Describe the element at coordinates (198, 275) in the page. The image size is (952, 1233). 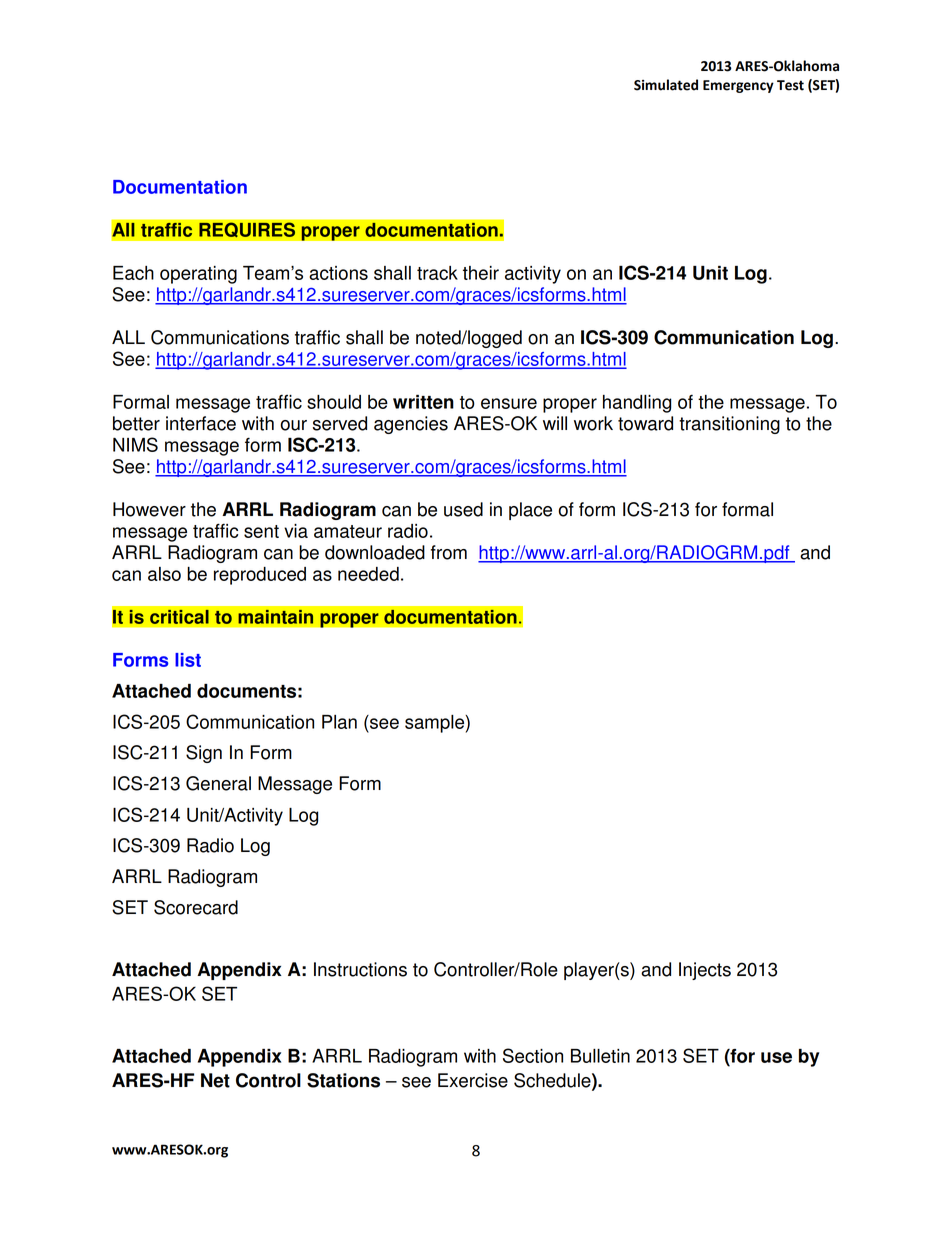
I see `operating` at that location.
